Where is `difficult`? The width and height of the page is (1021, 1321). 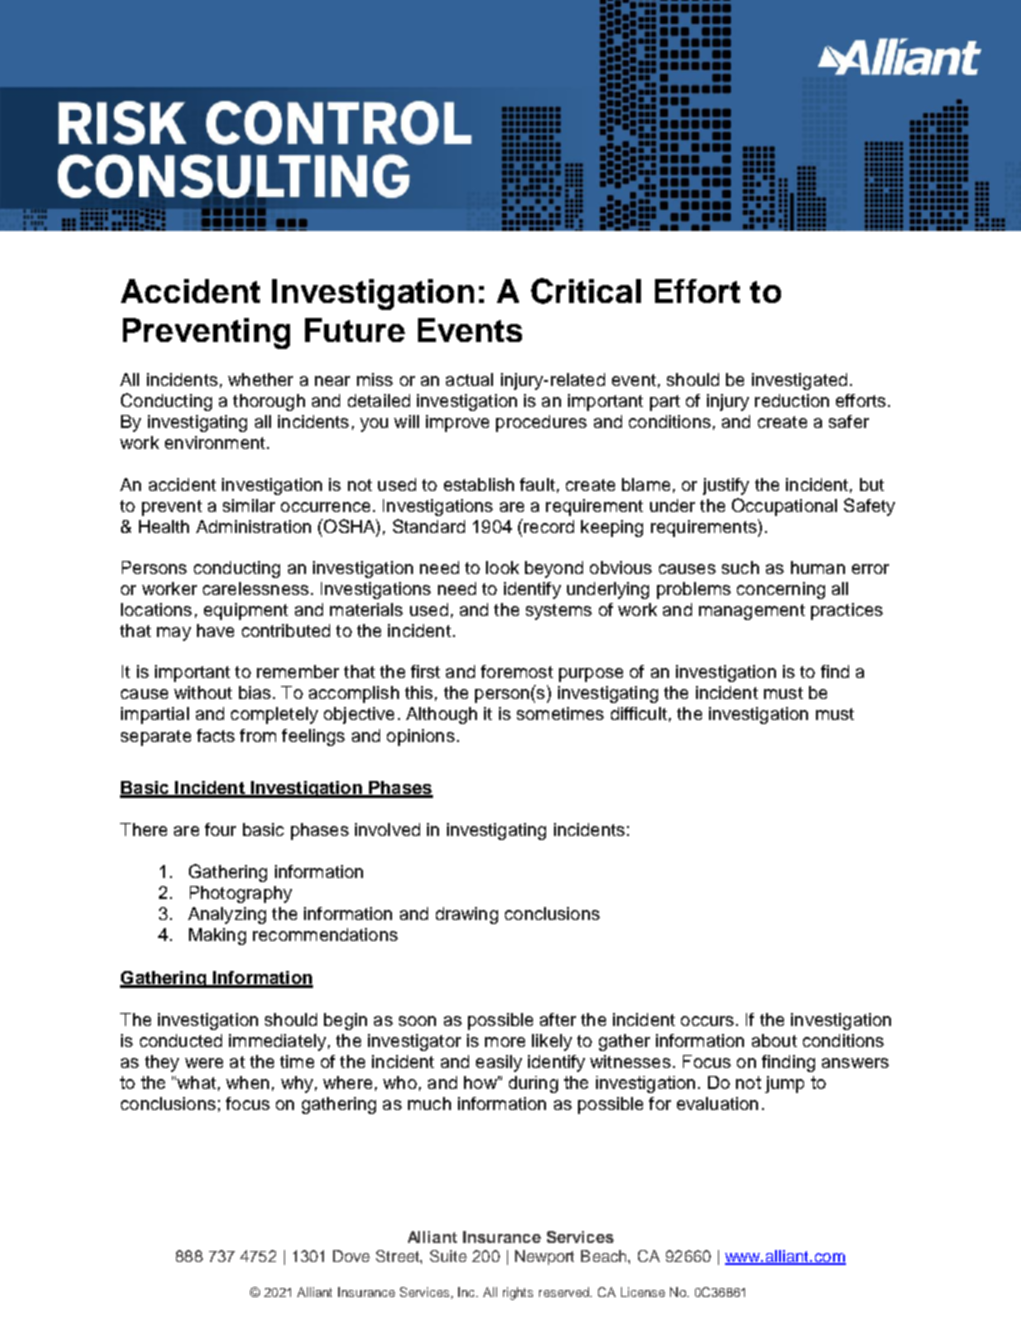 difficult is located at coordinates (639, 713).
